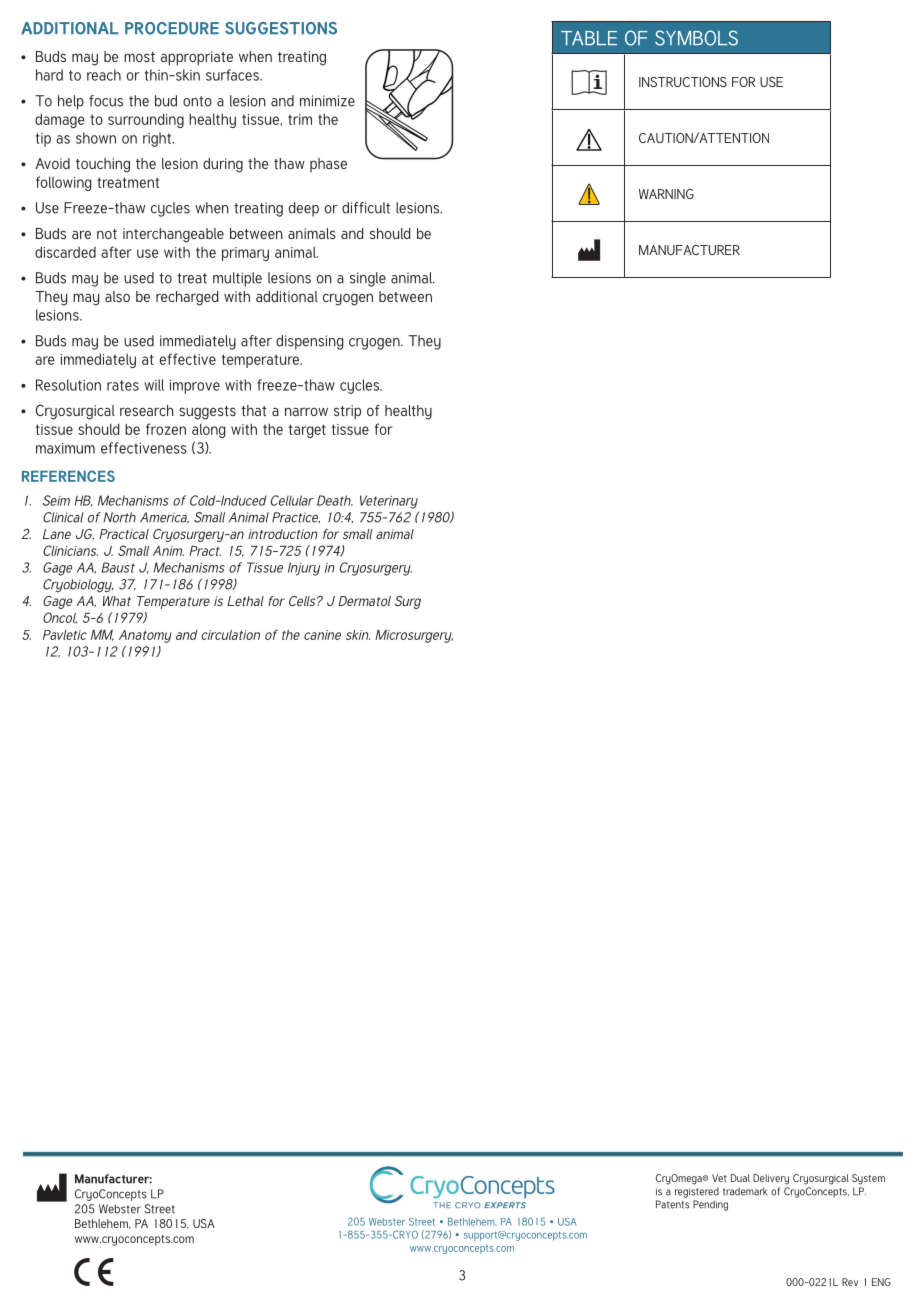  Describe the element at coordinates (771, 1179) in the screenshot. I see `Delivery` at that location.
